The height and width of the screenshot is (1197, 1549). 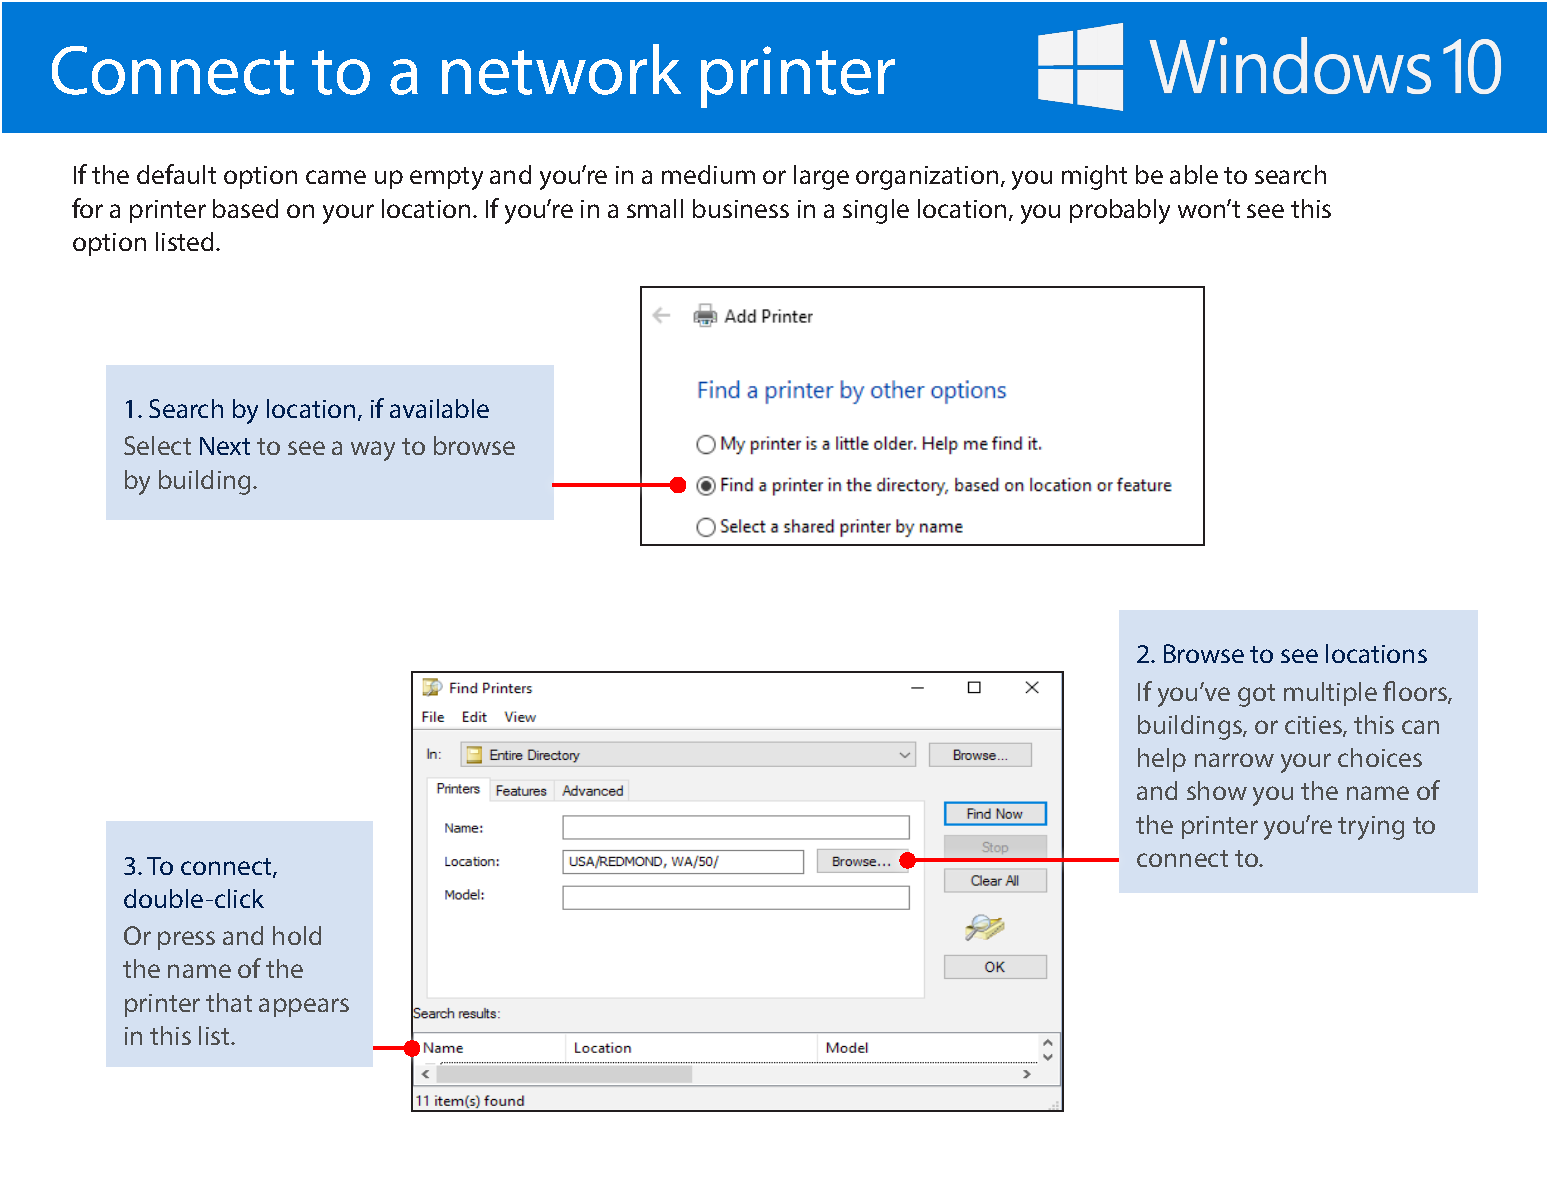 What do you see at coordinates (225, 446) in the screenshot?
I see `Next` at bounding box center [225, 446].
